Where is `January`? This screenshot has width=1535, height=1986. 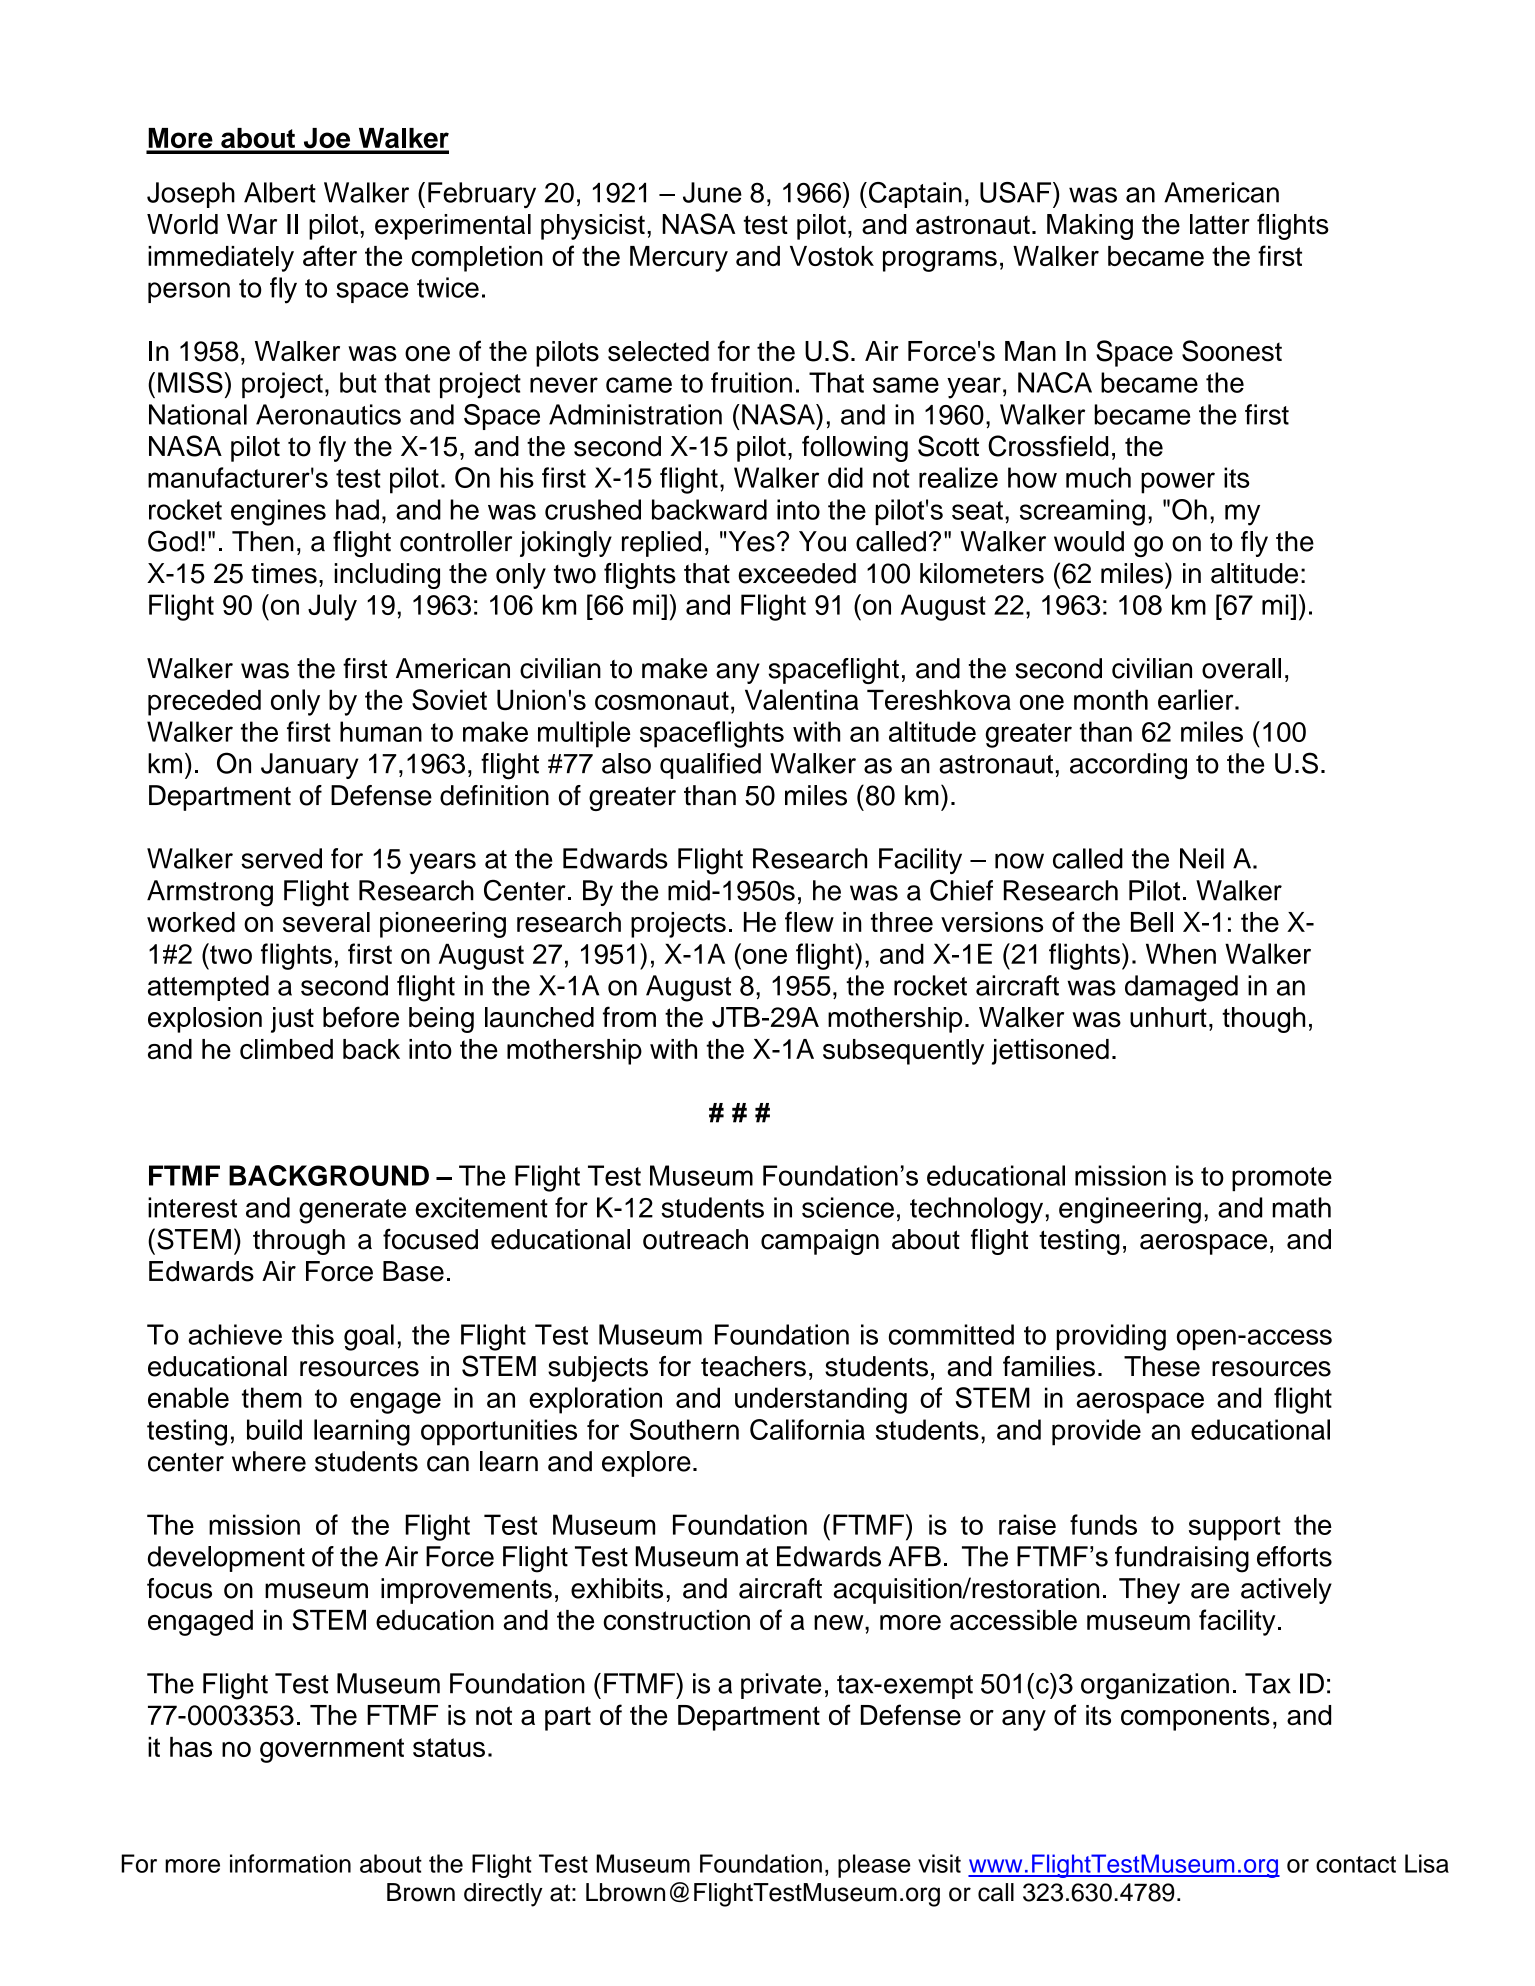
January is located at coordinates (309, 766).
